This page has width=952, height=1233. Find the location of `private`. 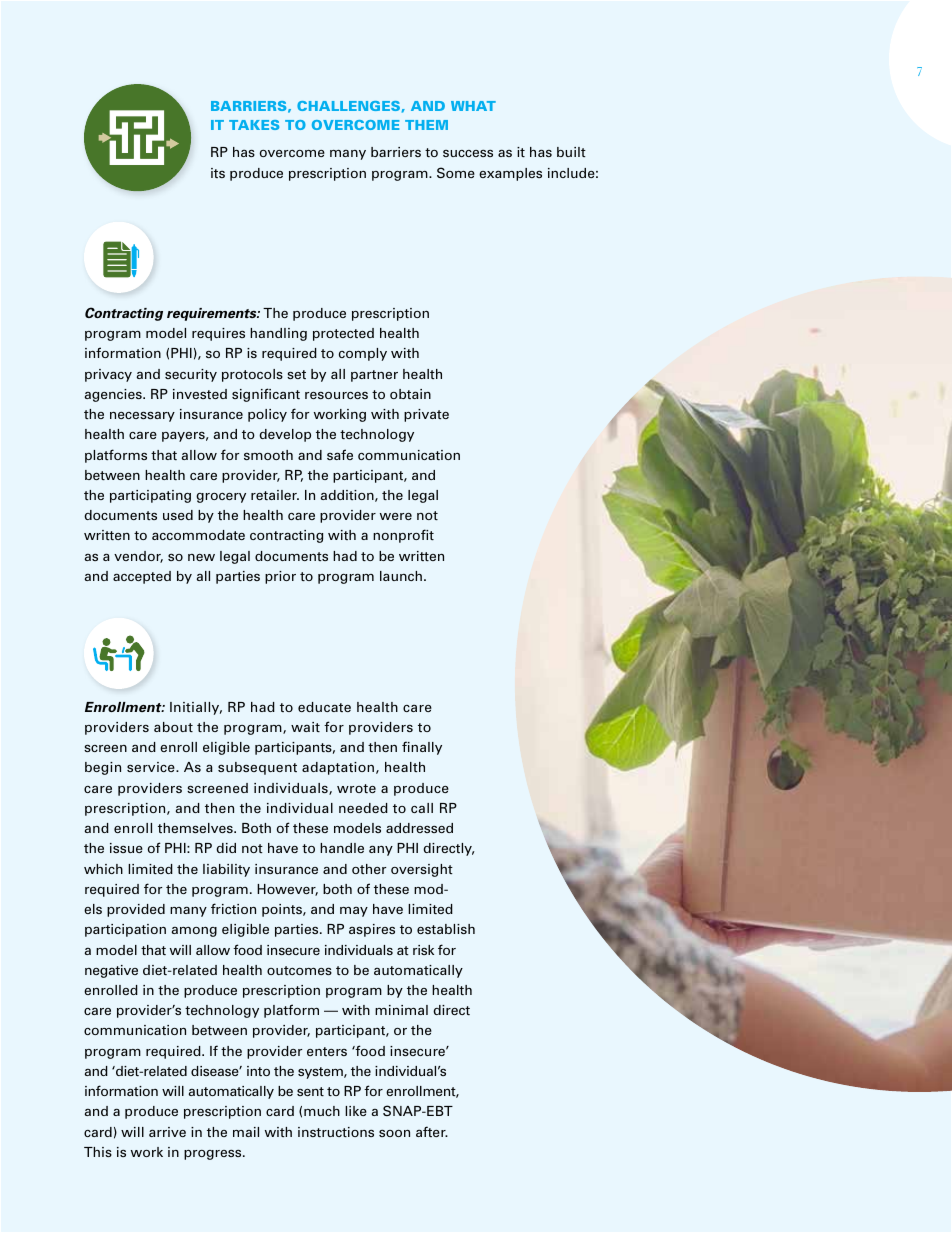

private is located at coordinates (426, 415).
